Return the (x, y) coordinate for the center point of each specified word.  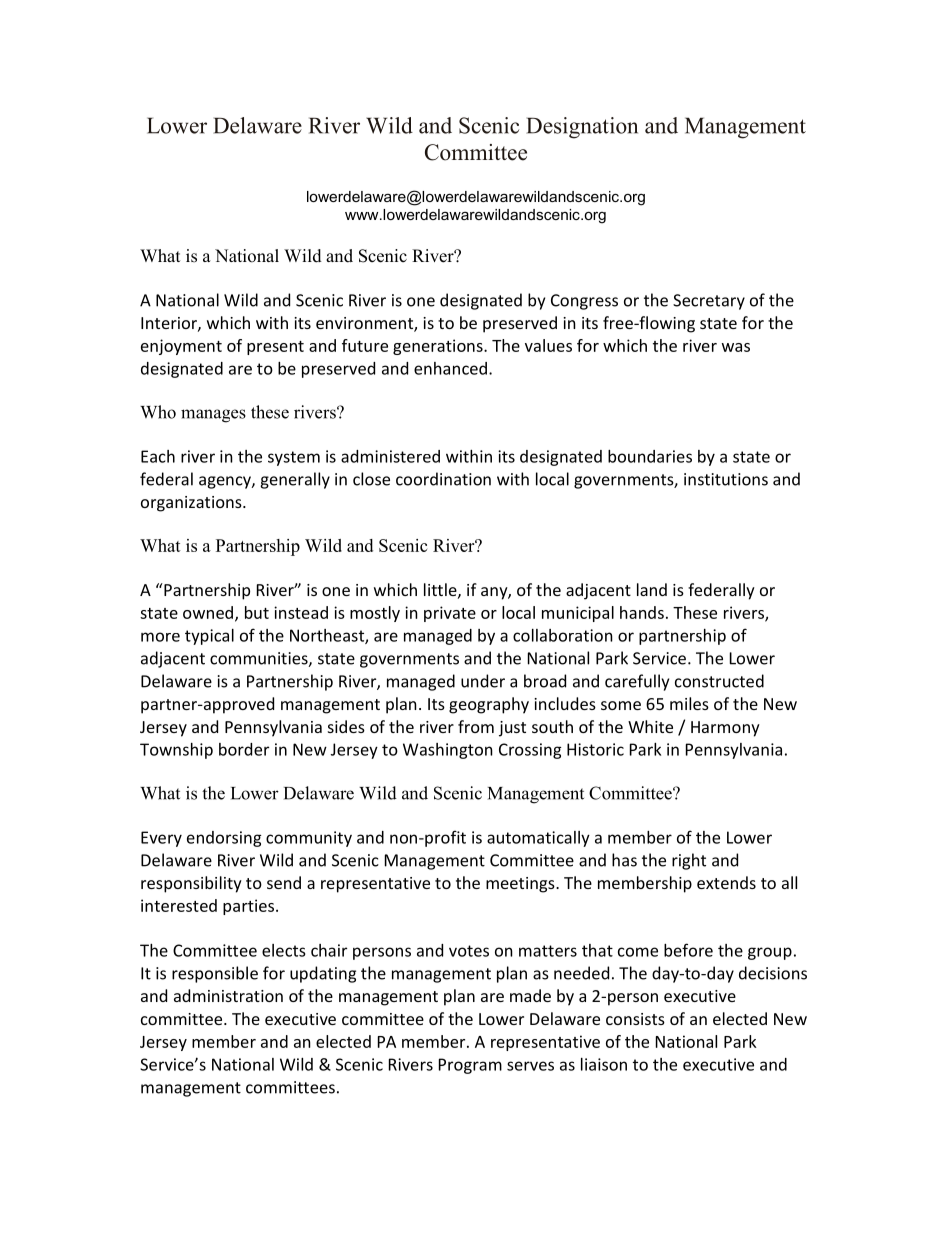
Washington (448, 751)
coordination (443, 479)
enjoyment (181, 347)
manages (213, 416)
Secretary (709, 302)
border (244, 749)
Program (470, 1066)
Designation (582, 128)
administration (228, 995)
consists (635, 1019)
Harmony (725, 729)
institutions (726, 479)
